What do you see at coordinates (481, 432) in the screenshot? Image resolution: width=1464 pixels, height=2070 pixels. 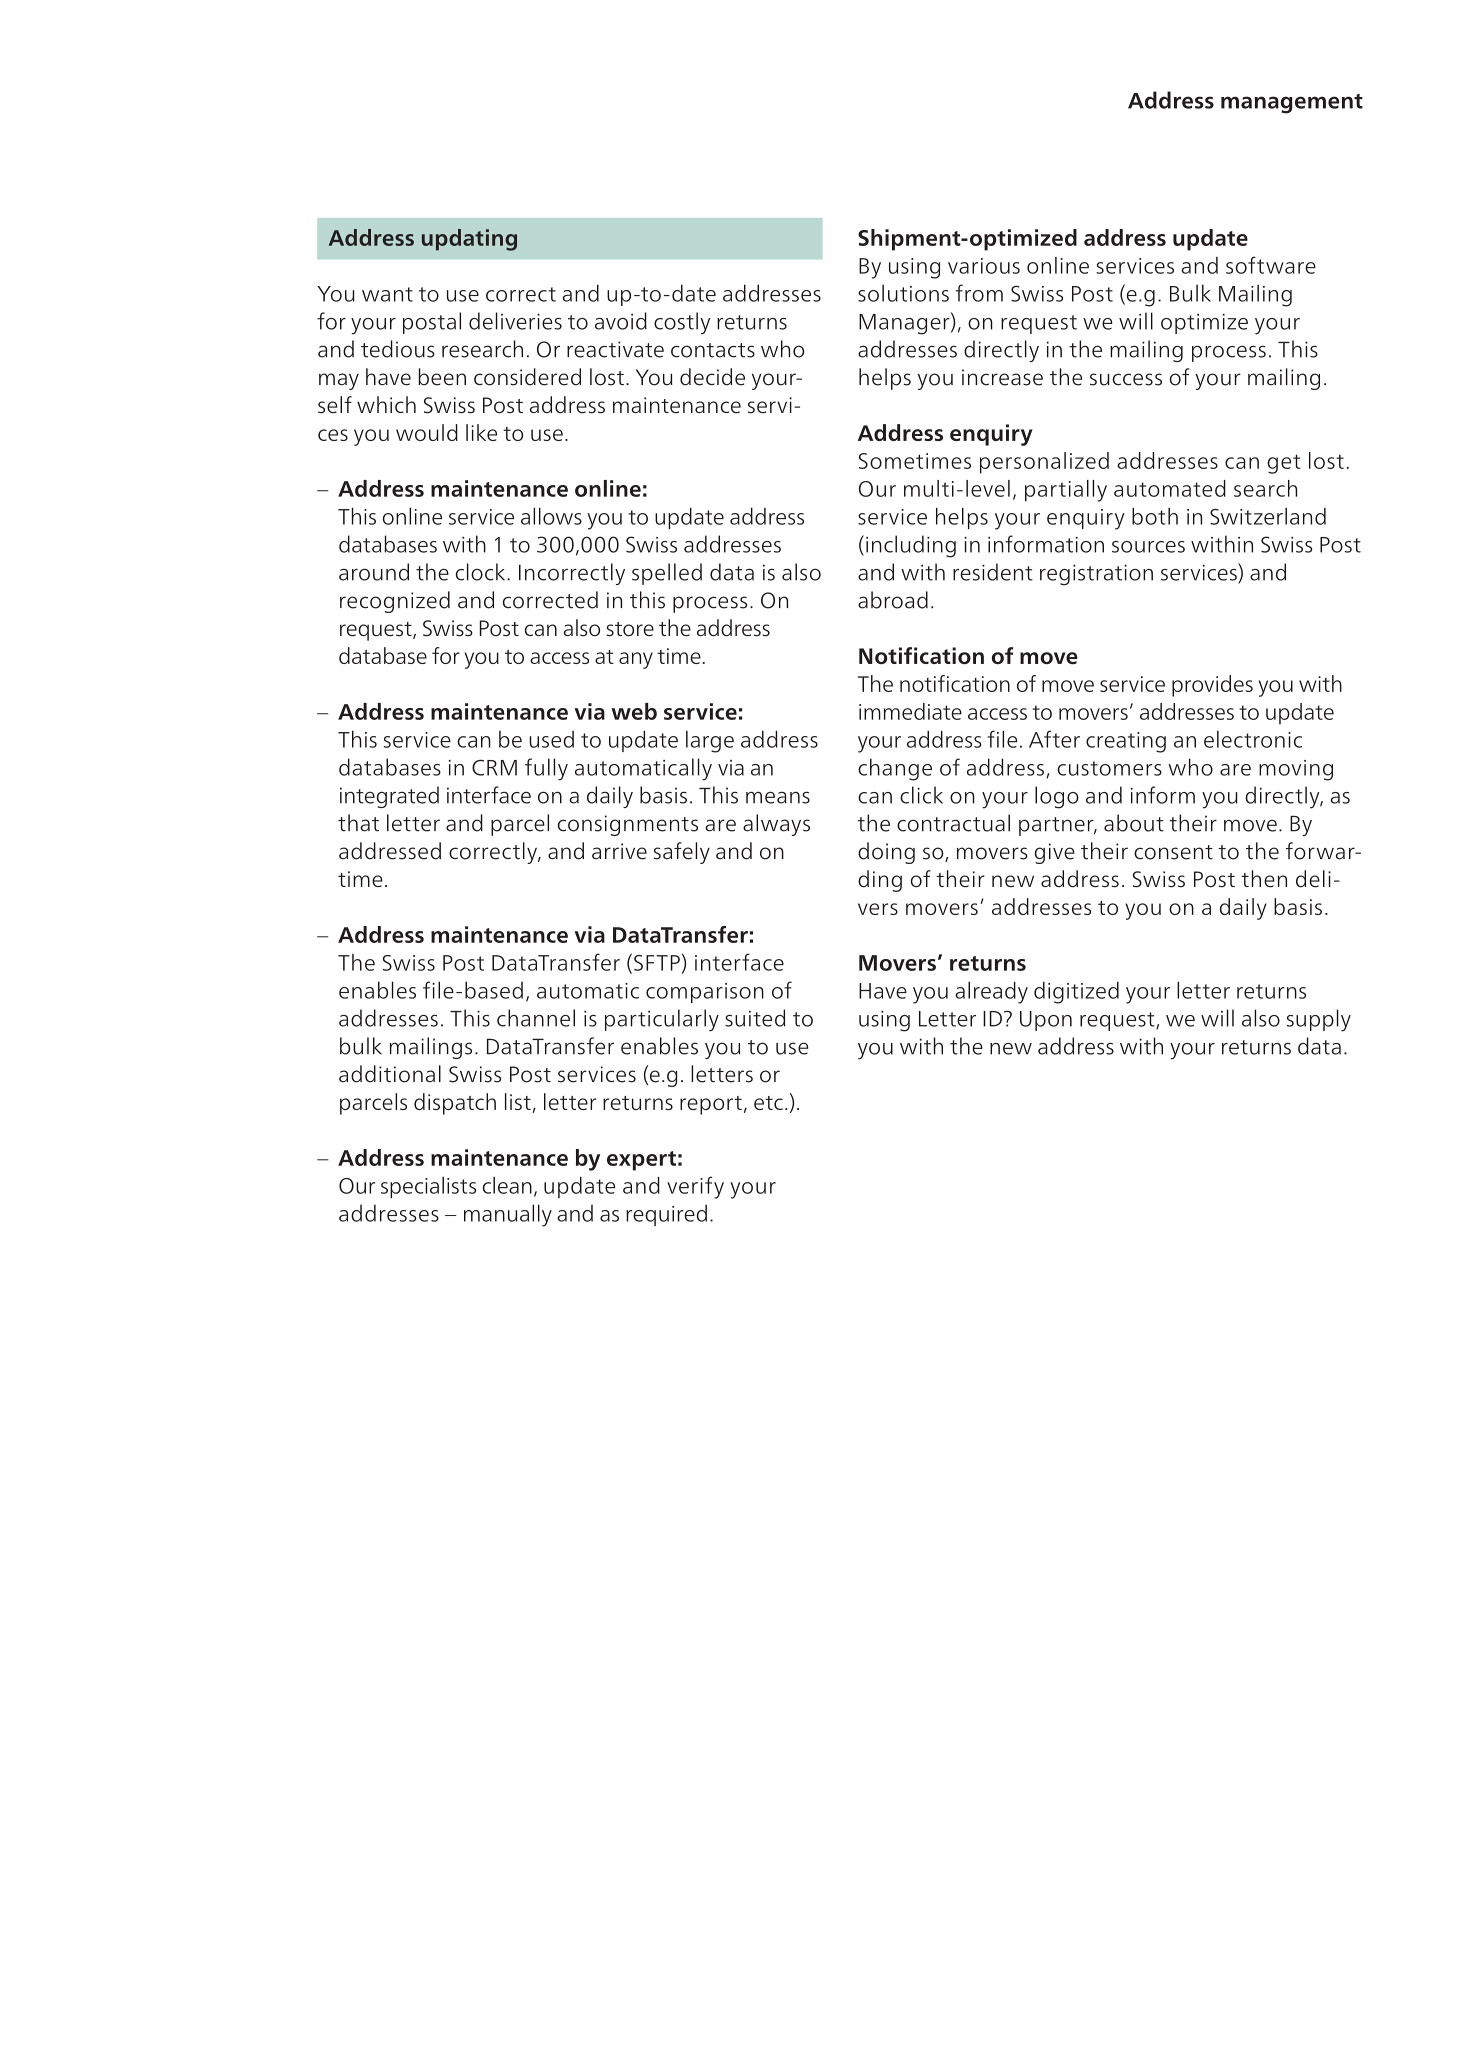 I see `like` at bounding box center [481, 432].
